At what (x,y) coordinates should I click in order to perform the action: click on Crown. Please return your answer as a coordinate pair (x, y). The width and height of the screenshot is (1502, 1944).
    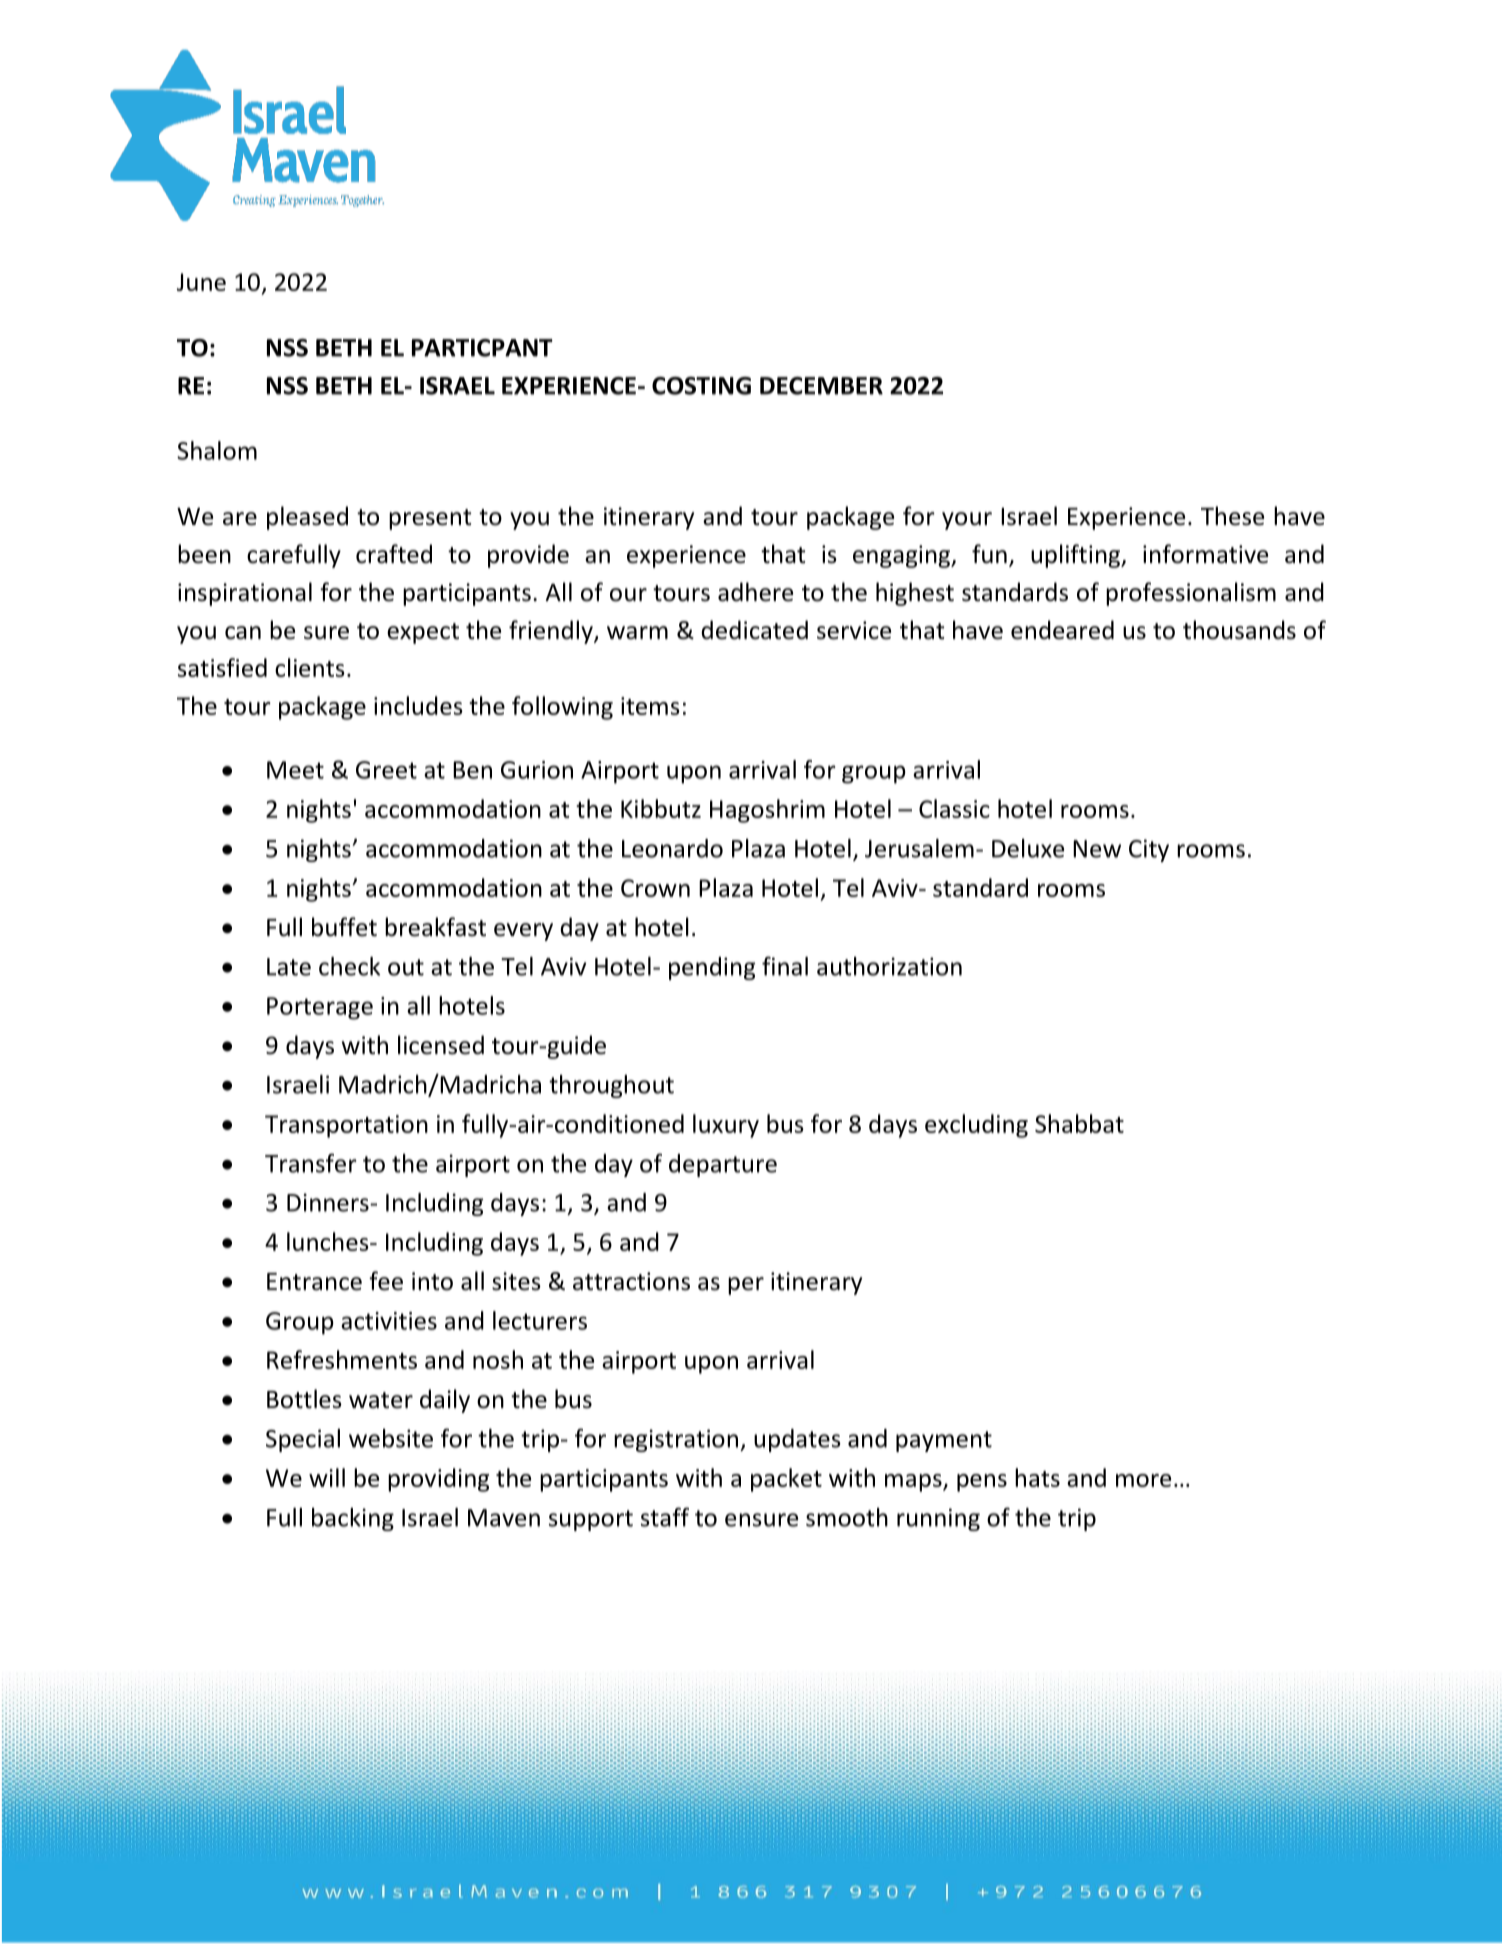
    Looking at the image, I should click on (655, 888).
